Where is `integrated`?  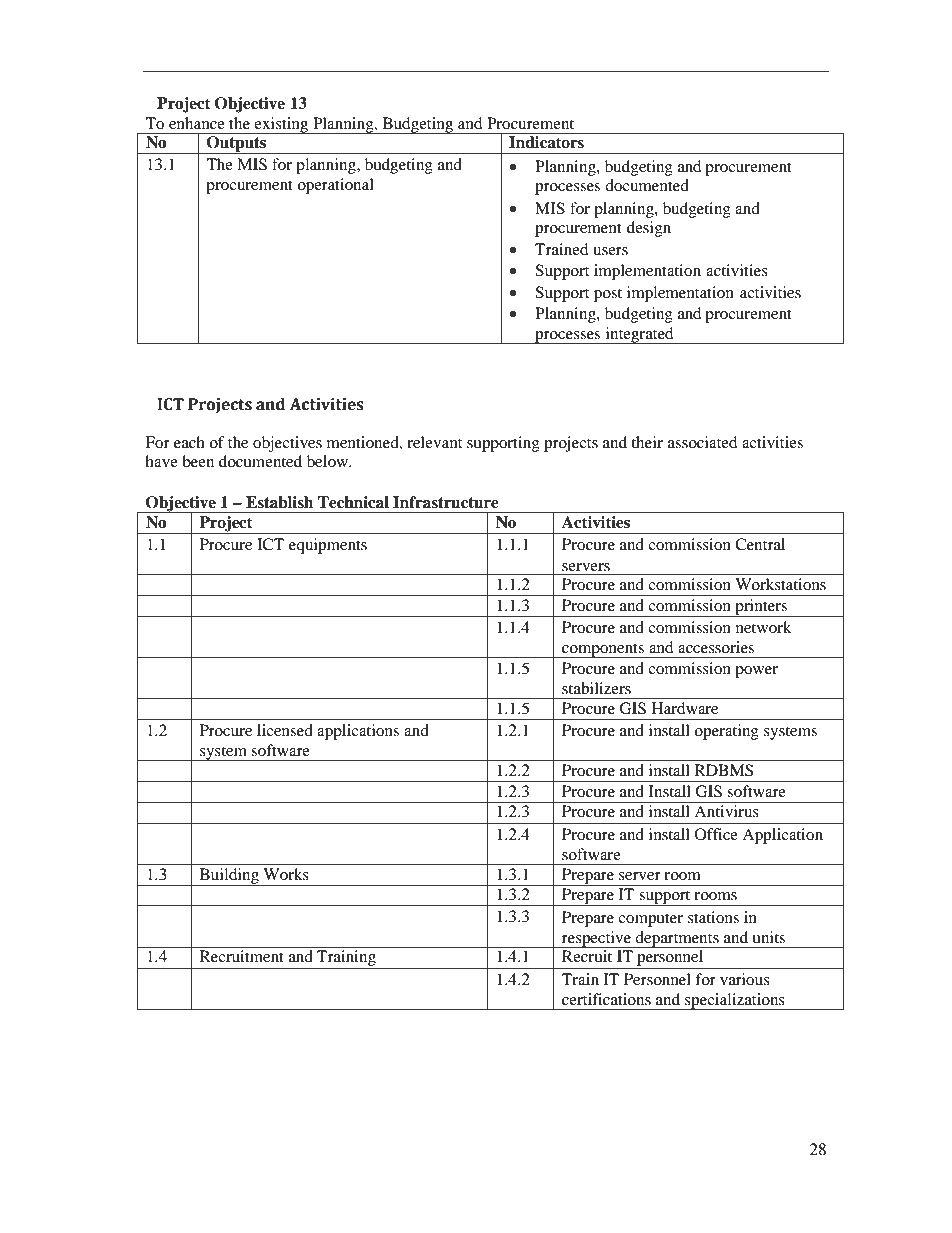
integrated is located at coordinates (639, 335).
